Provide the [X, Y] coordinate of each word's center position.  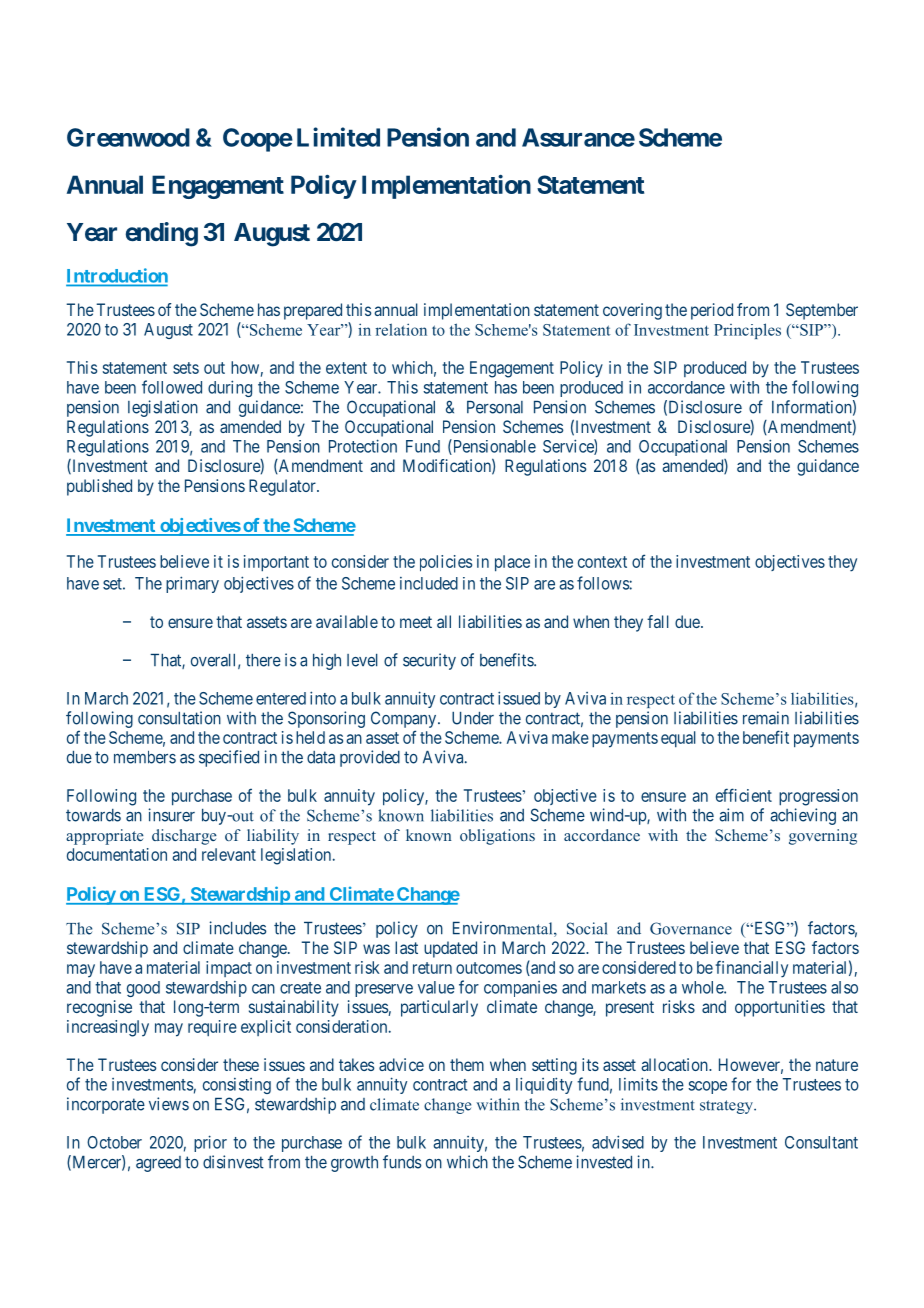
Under [473, 718]
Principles [747, 331]
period [712, 311]
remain [766, 718]
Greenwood [128, 137]
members [145, 757]
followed [172, 387]
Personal [495, 407]
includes [238, 928]
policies [446, 563]
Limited [338, 137]
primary [192, 584]
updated [450, 949]
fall [658, 621]
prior [210, 1143]
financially [752, 969]
